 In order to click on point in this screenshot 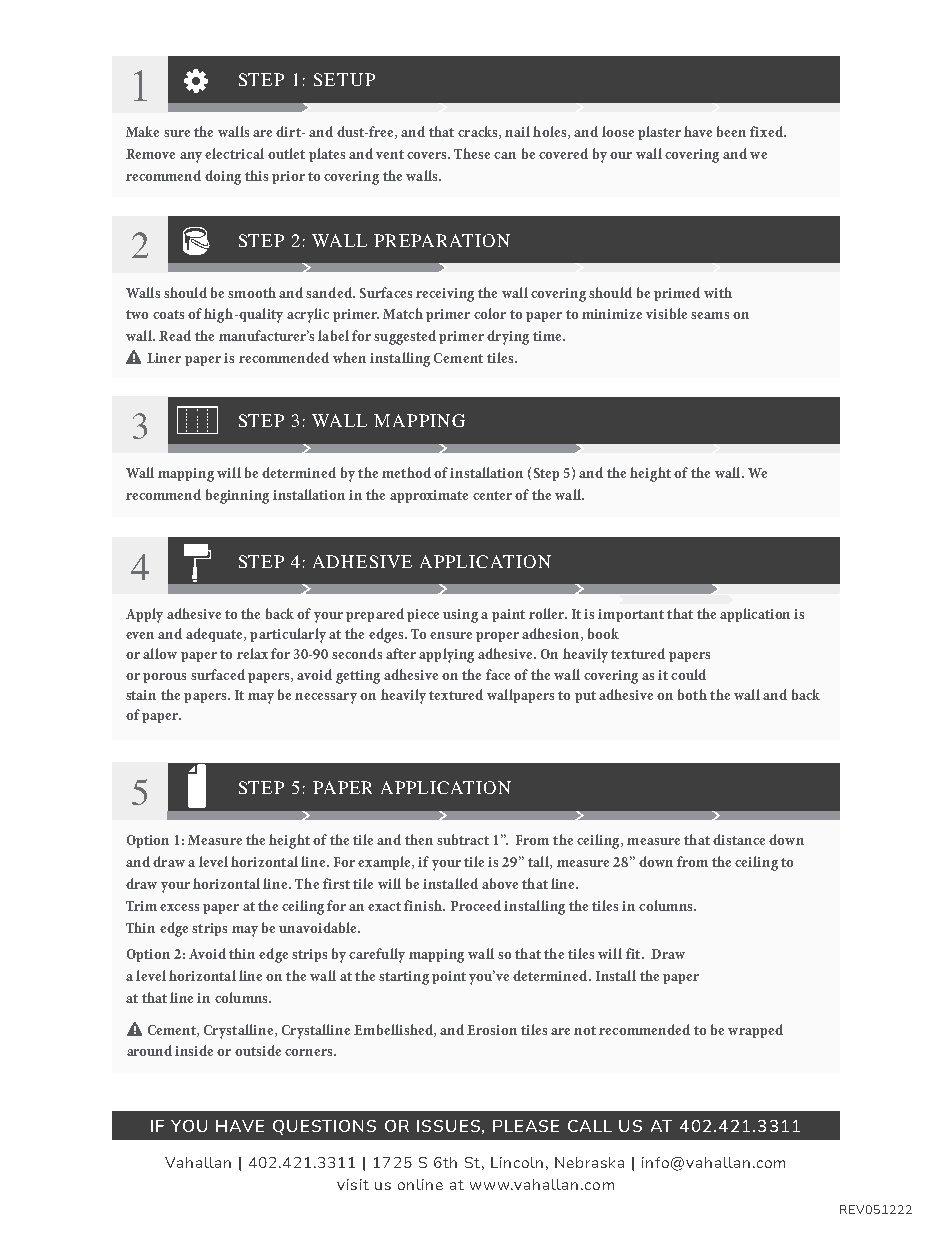, I will do `click(449, 977)`.
